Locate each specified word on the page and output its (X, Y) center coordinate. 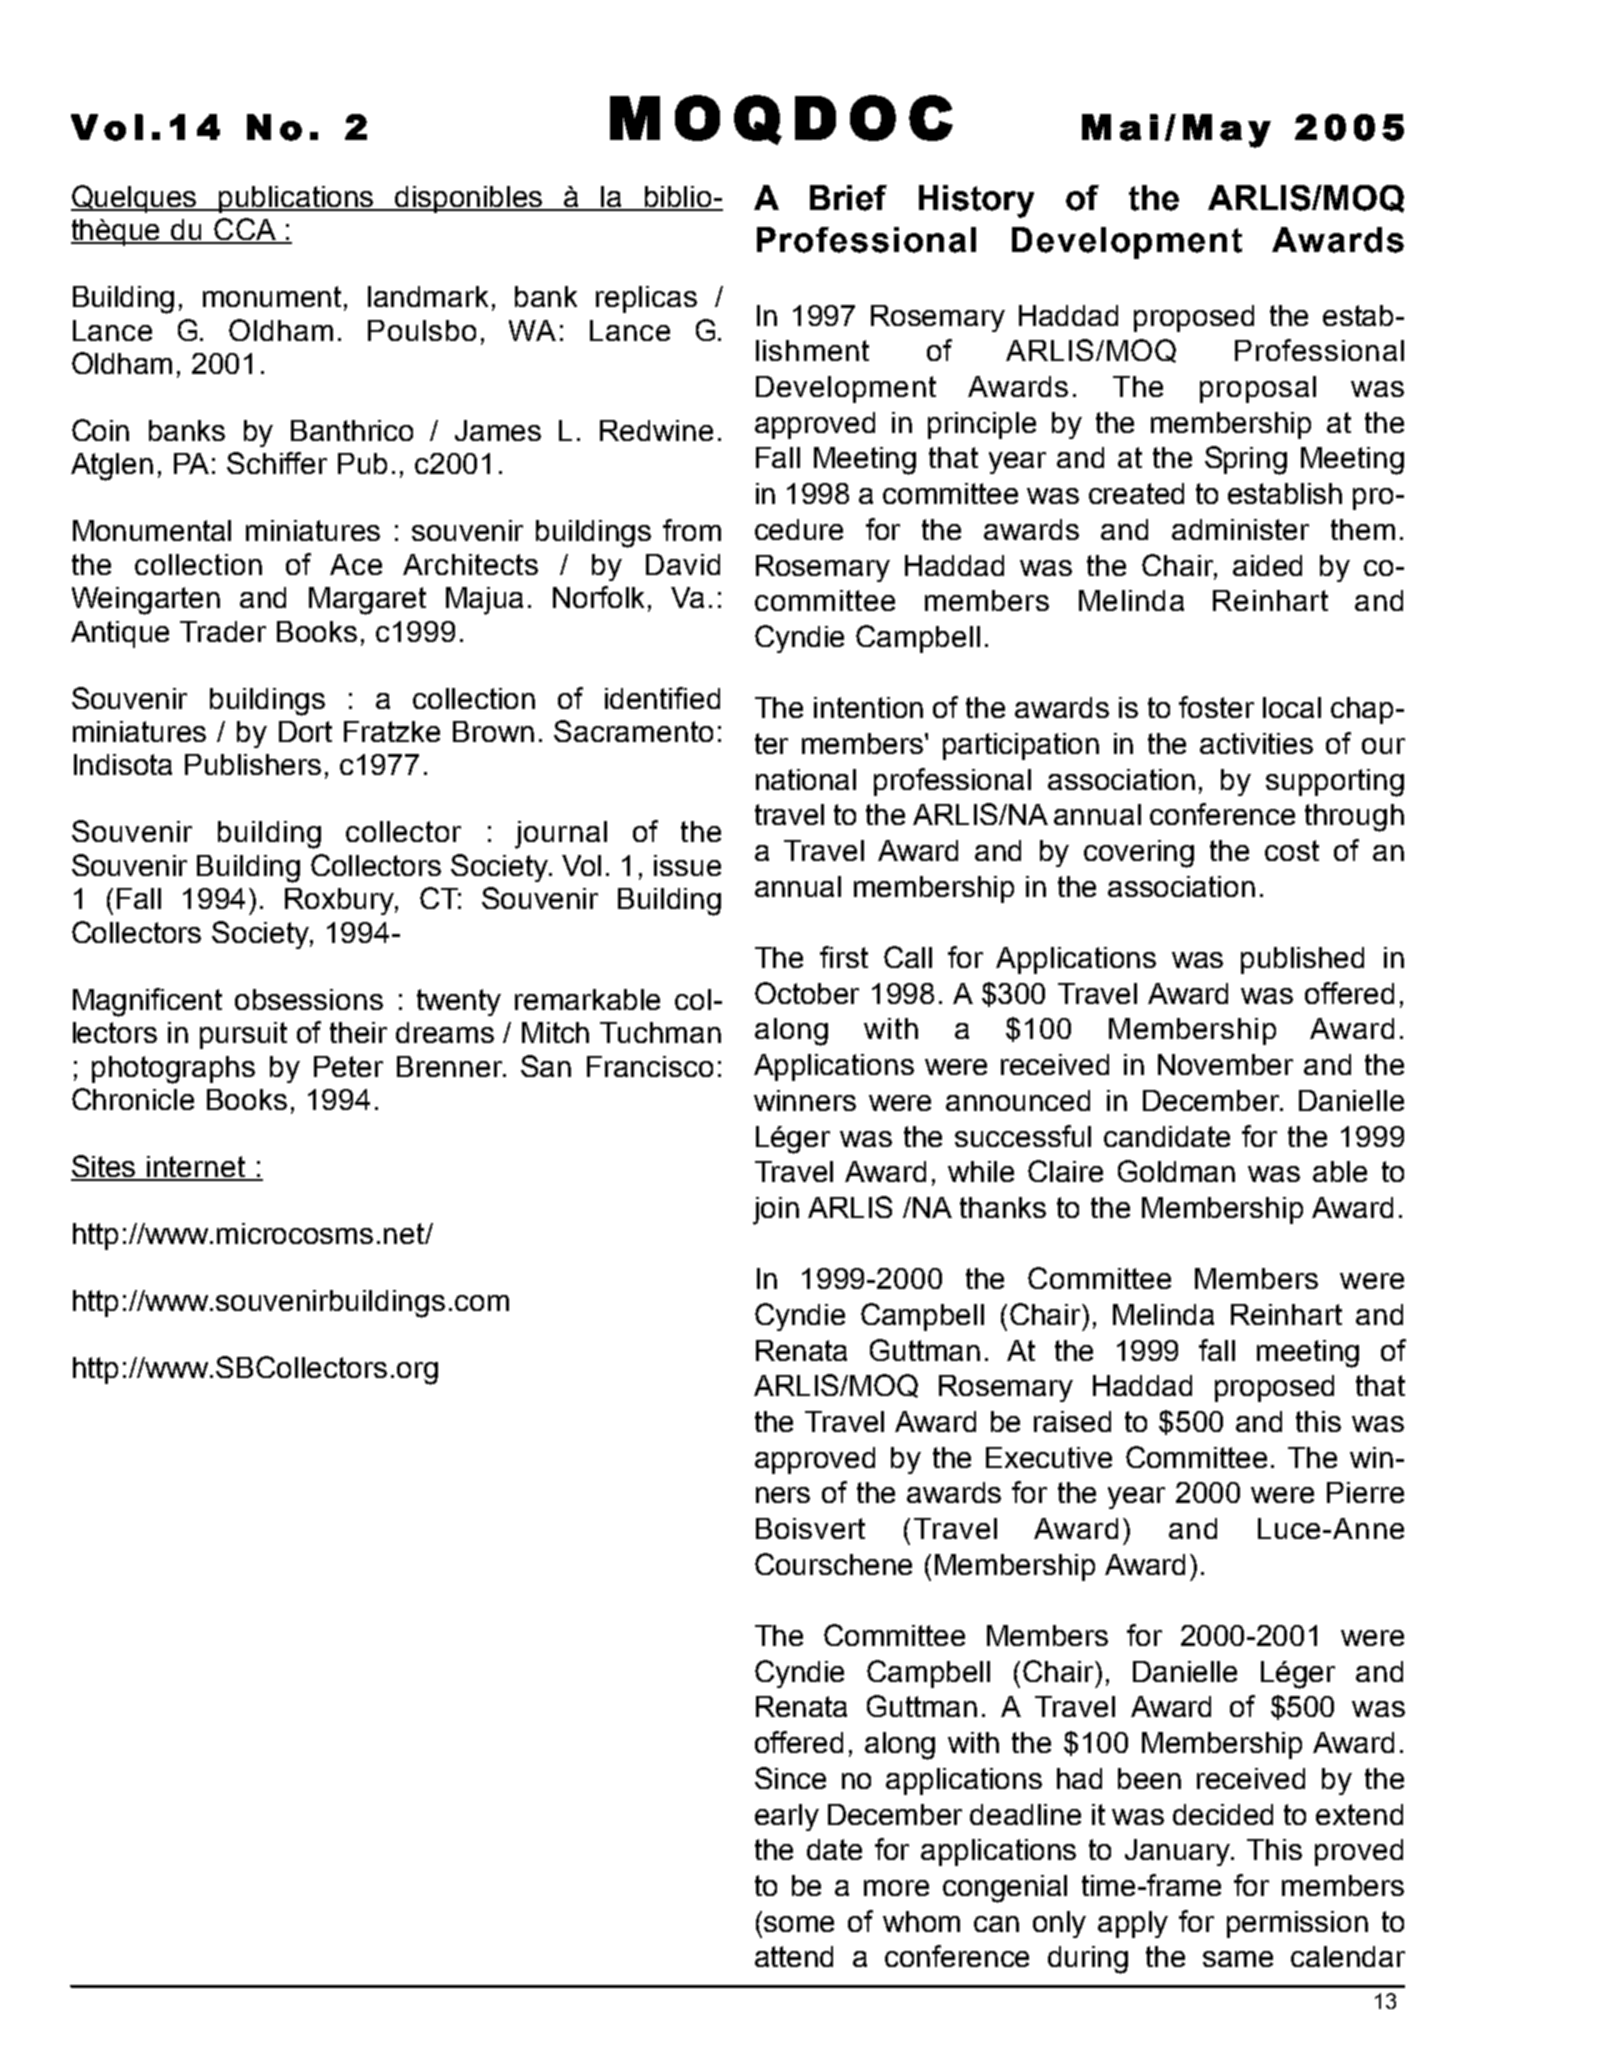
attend (794, 1956)
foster (1216, 707)
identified (662, 698)
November (1225, 1064)
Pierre (1365, 1492)
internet (197, 1168)
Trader (223, 631)
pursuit (243, 1035)
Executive (1049, 1457)
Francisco (650, 1066)
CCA (245, 230)
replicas (646, 299)
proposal (1258, 389)
